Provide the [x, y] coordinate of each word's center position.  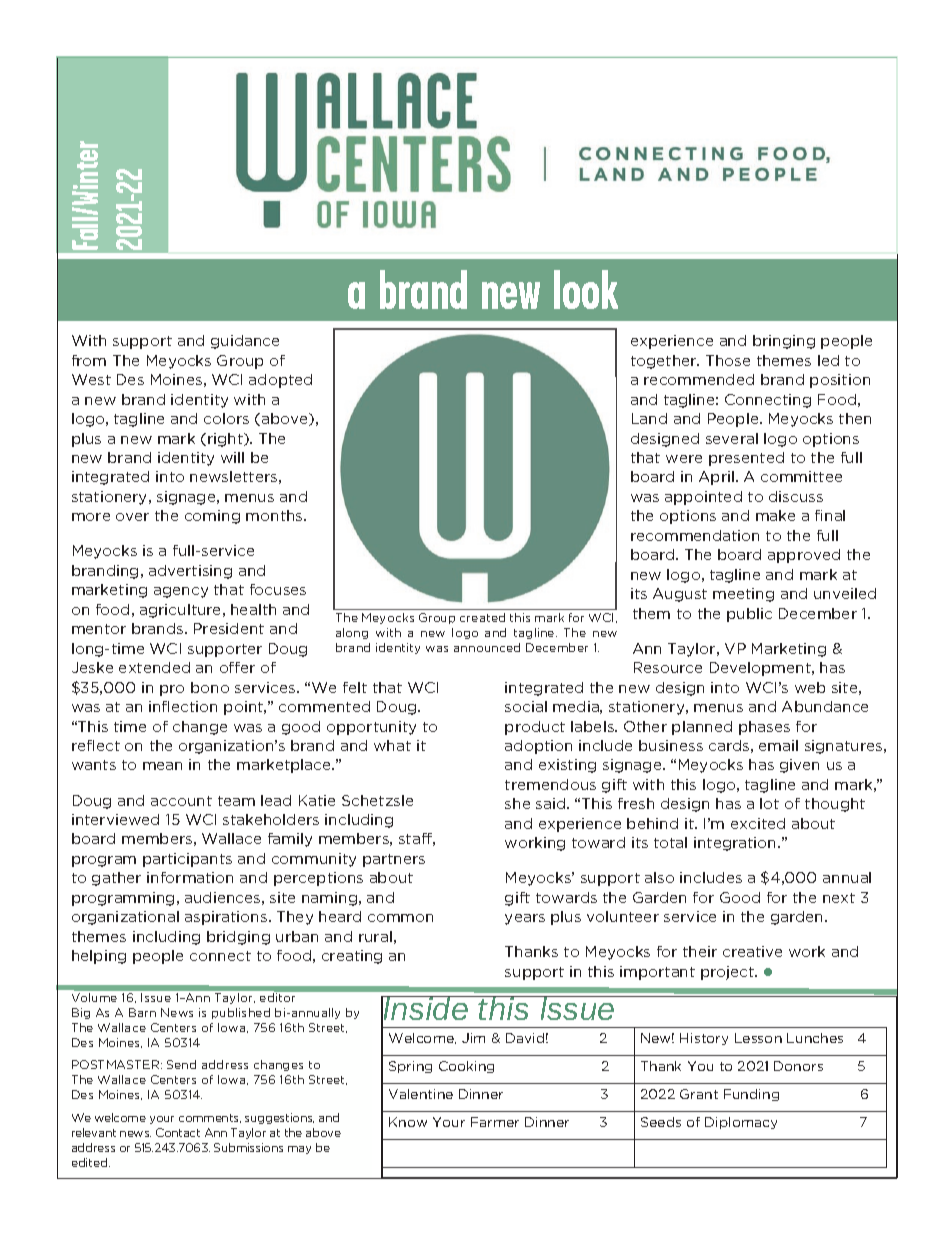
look [586, 289]
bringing [784, 342]
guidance [245, 342]
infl [159, 706]
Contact [178, 1132]
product [535, 728]
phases [764, 728]
